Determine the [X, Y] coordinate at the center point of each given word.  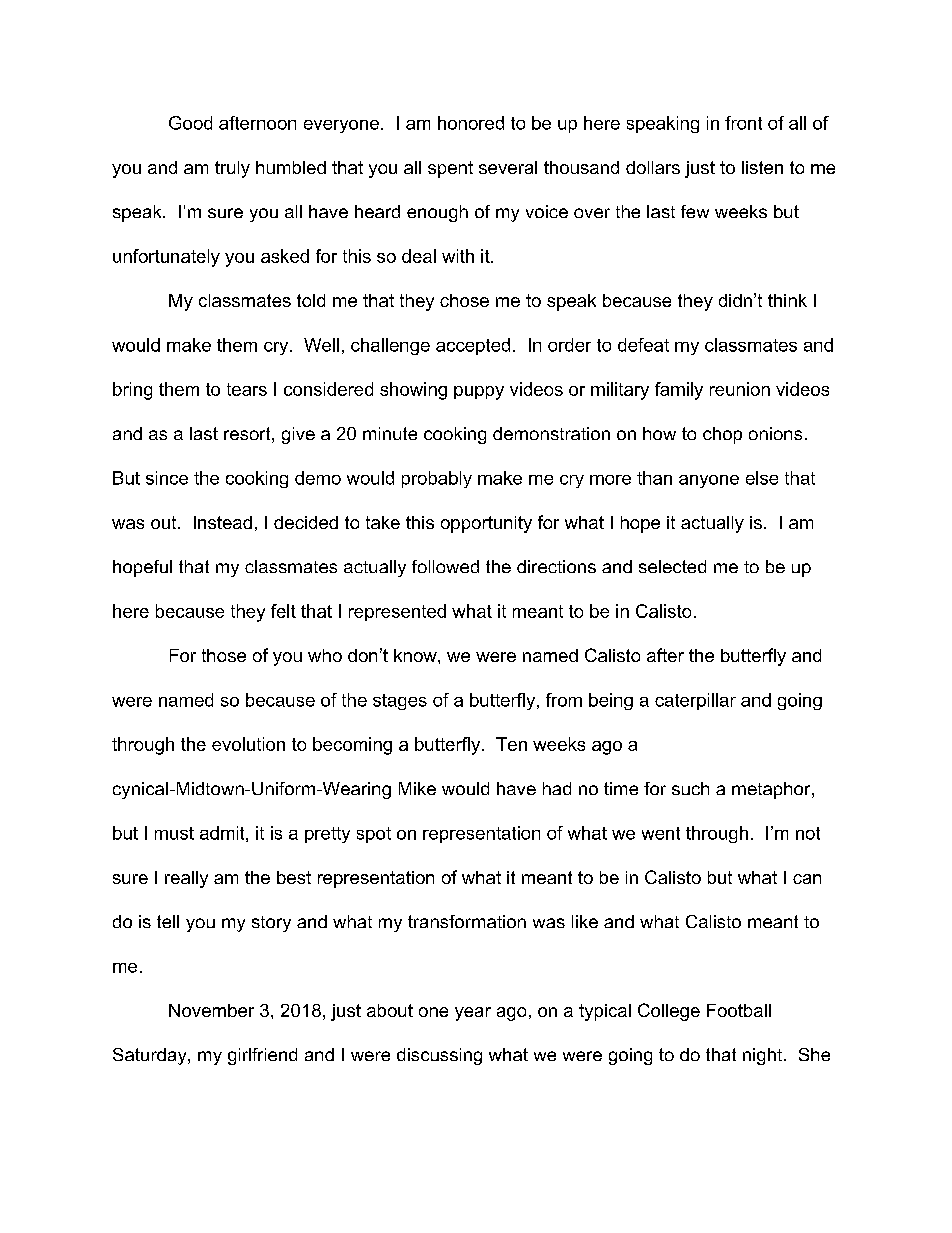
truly [232, 169]
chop [722, 435]
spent [450, 169]
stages [400, 702]
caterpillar [695, 701]
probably [437, 479]
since [167, 478]
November [211, 1010]
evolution [248, 744]
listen [762, 167]
